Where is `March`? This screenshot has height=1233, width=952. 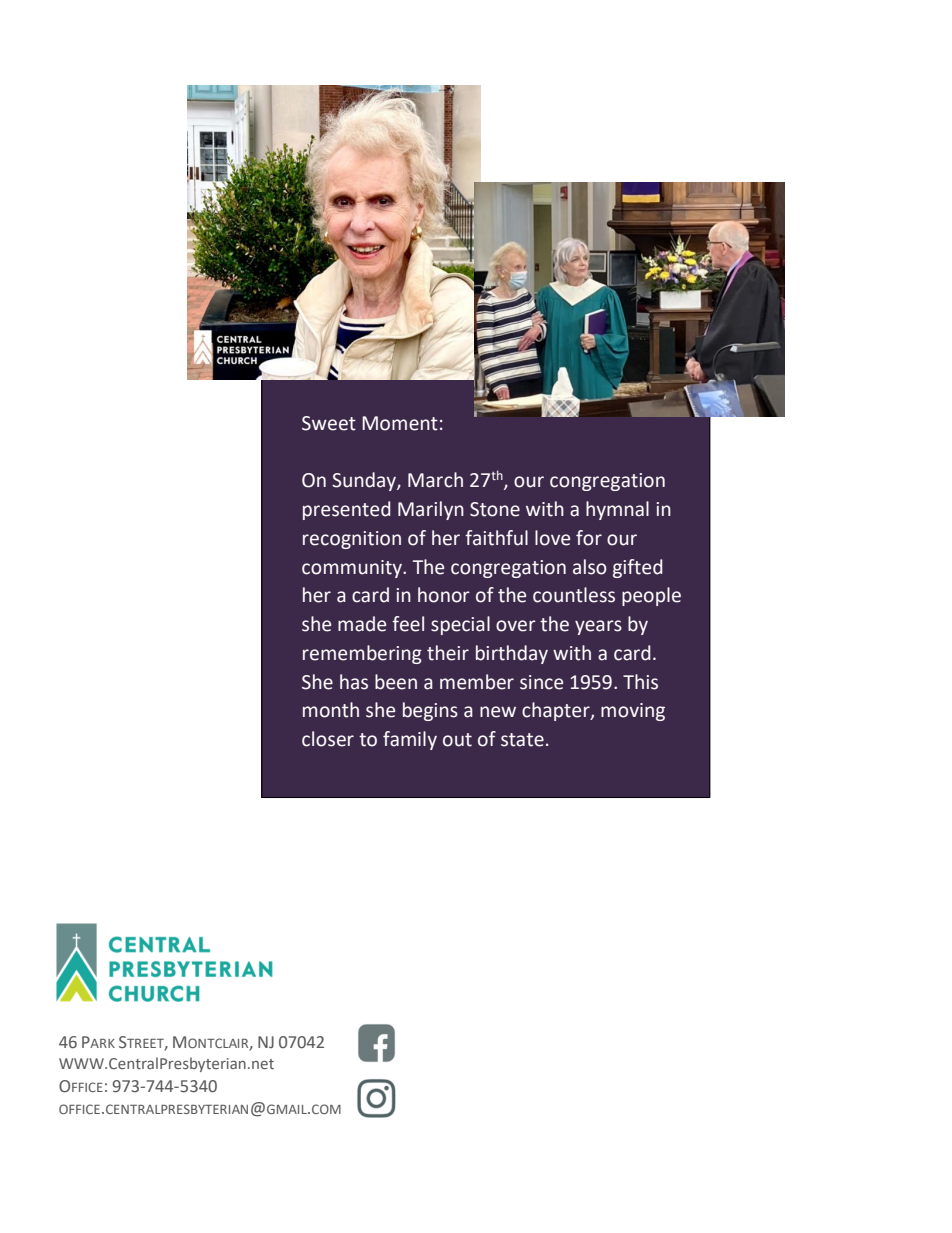
March is located at coordinates (435, 480).
